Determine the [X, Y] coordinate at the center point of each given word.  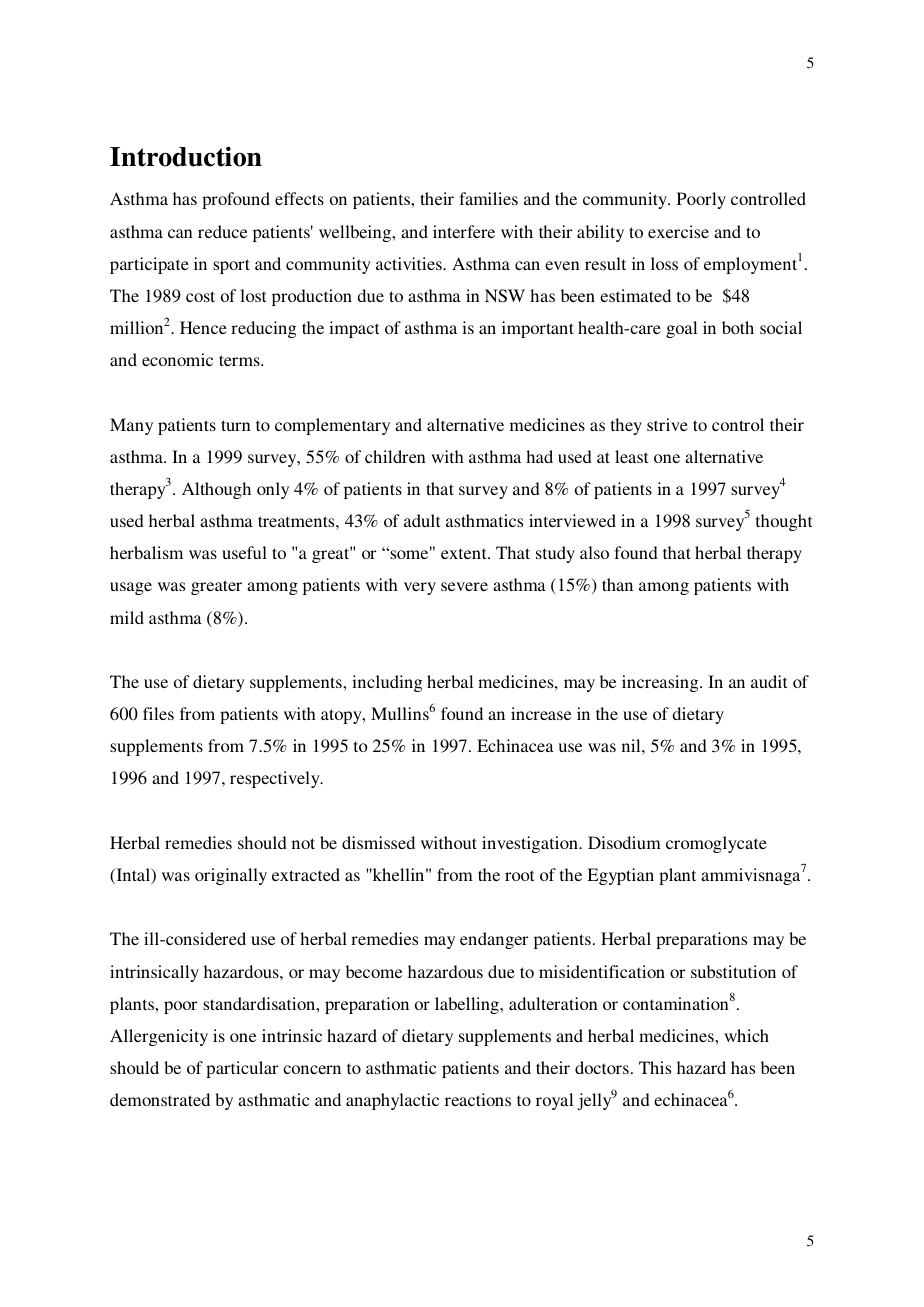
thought [784, 522]
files [158, 713]
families [488, 198]
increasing [661, 683]
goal [681, 329]
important [538, 329]
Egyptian [620, 876]
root [519, 875]
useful [244, 552]
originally [231, 876]
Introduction [186, 156]
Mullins [400, 713]
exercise [678, 231]
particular [242, 1069]
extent [465, 553]
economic [177, 359]
